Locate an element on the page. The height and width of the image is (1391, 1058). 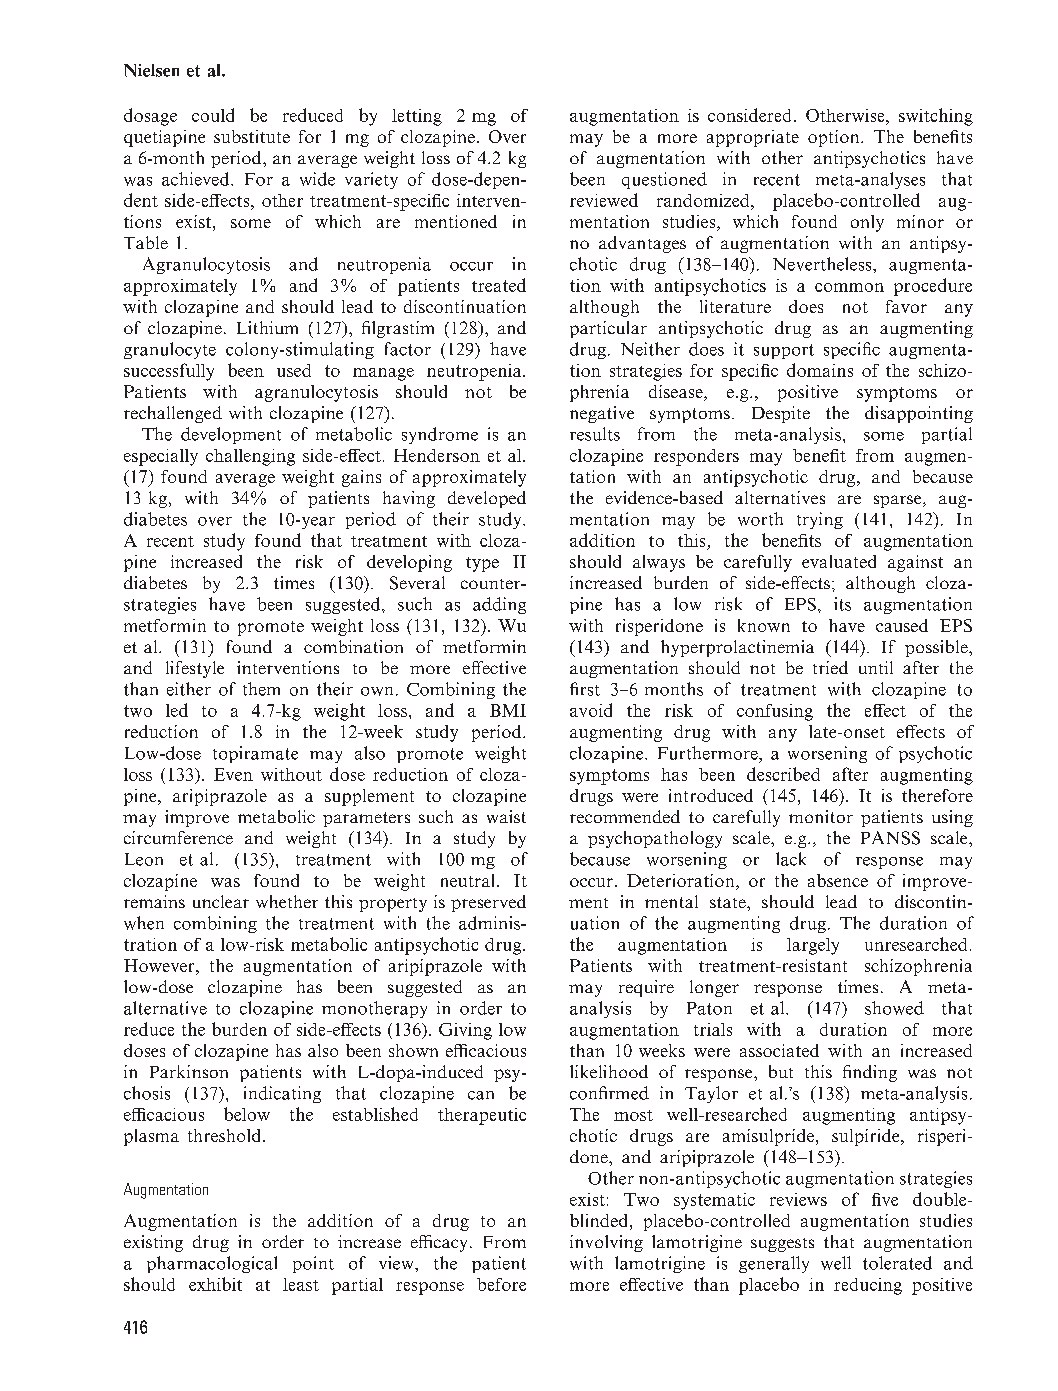
pharmacological is located at coordinates (212, 1264).
